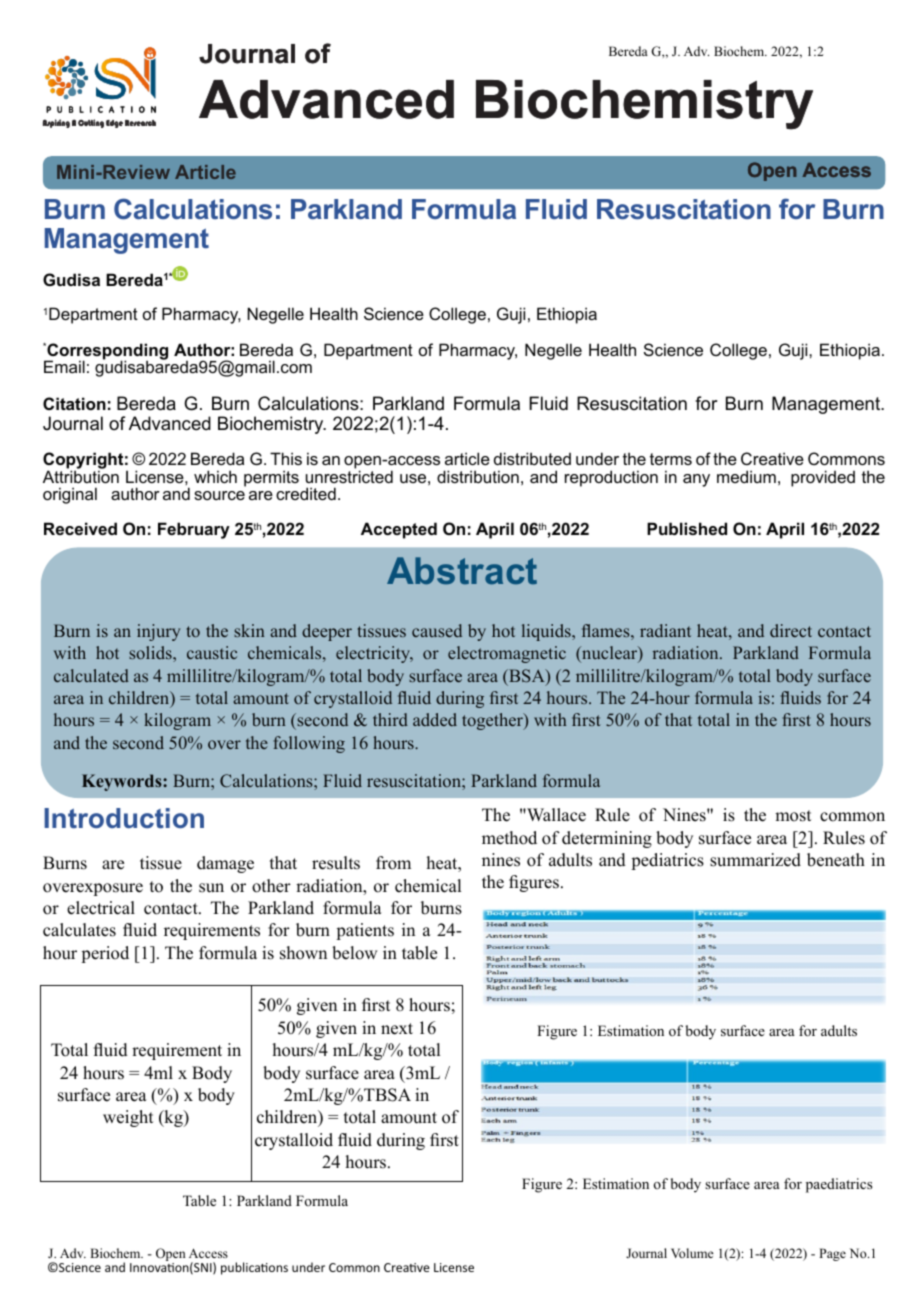 The width and height of the document is (924, 1308). What do you see at coordinates (212, 652) in the document?
I see `caustic` at bounding box center [212, 652].
